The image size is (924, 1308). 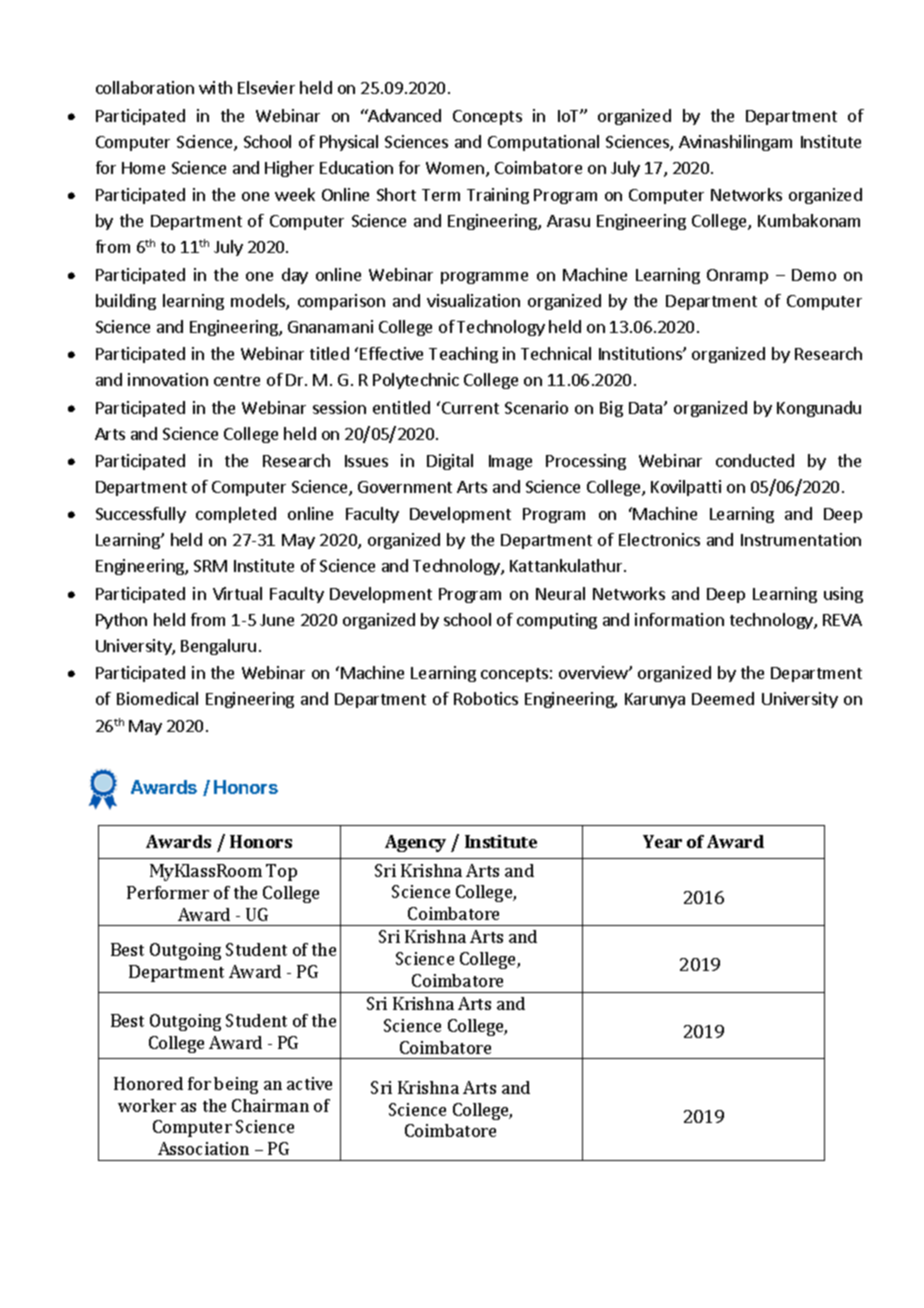 What do you see at coordinates (203, 1148) in the image?
I see `Association` at bounding box center [203, 1148].
